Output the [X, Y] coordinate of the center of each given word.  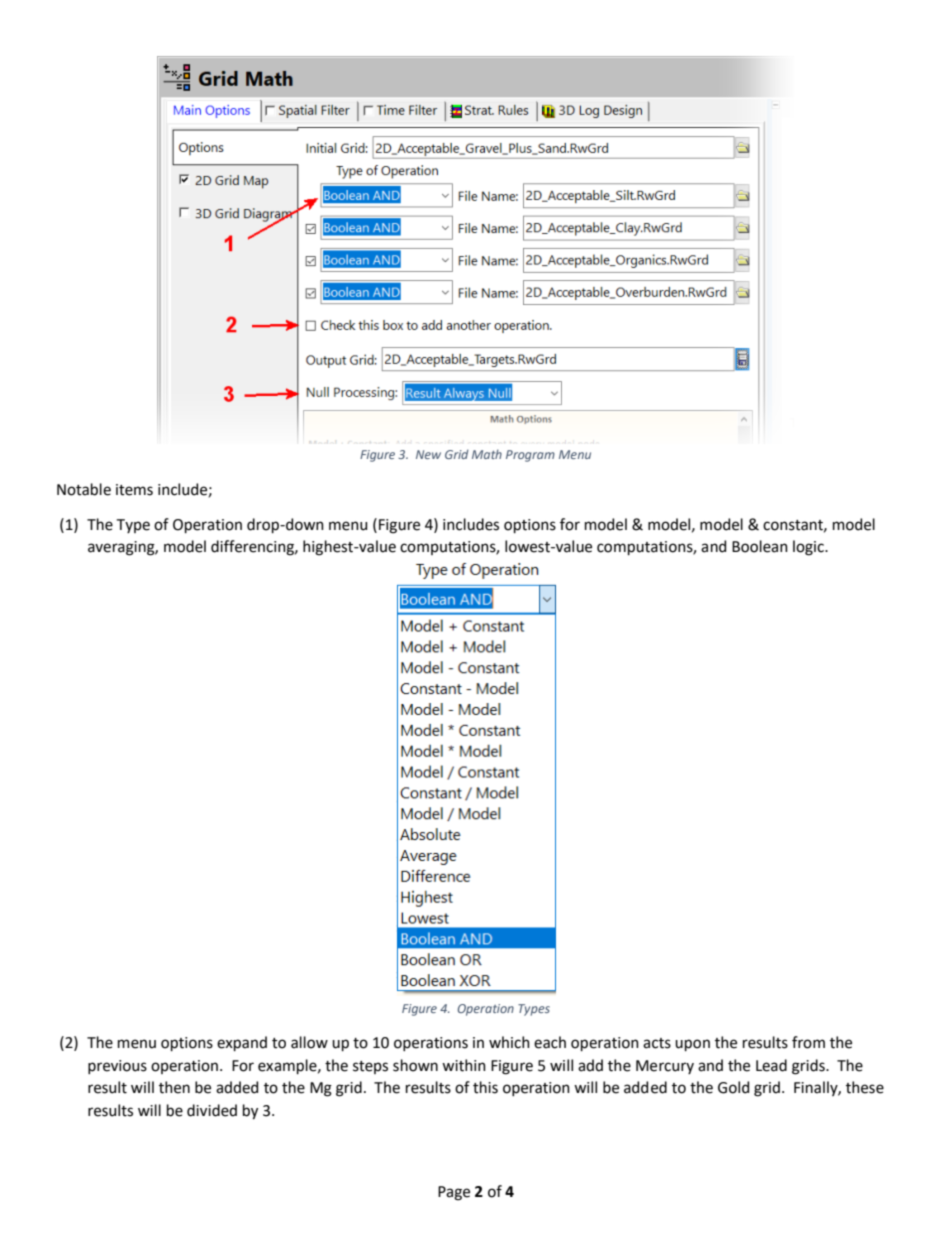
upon [692, 1045]
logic [809, 548]
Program [530, 456]
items [134, 490]
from [808, 1042]
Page [454, 1193]
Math [487, 454]
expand [242, 1043]
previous [117, 1067]
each [550, 1042]
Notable [84, 489]
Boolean [760, 546]
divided [212, 1110]
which [509, 1042]
